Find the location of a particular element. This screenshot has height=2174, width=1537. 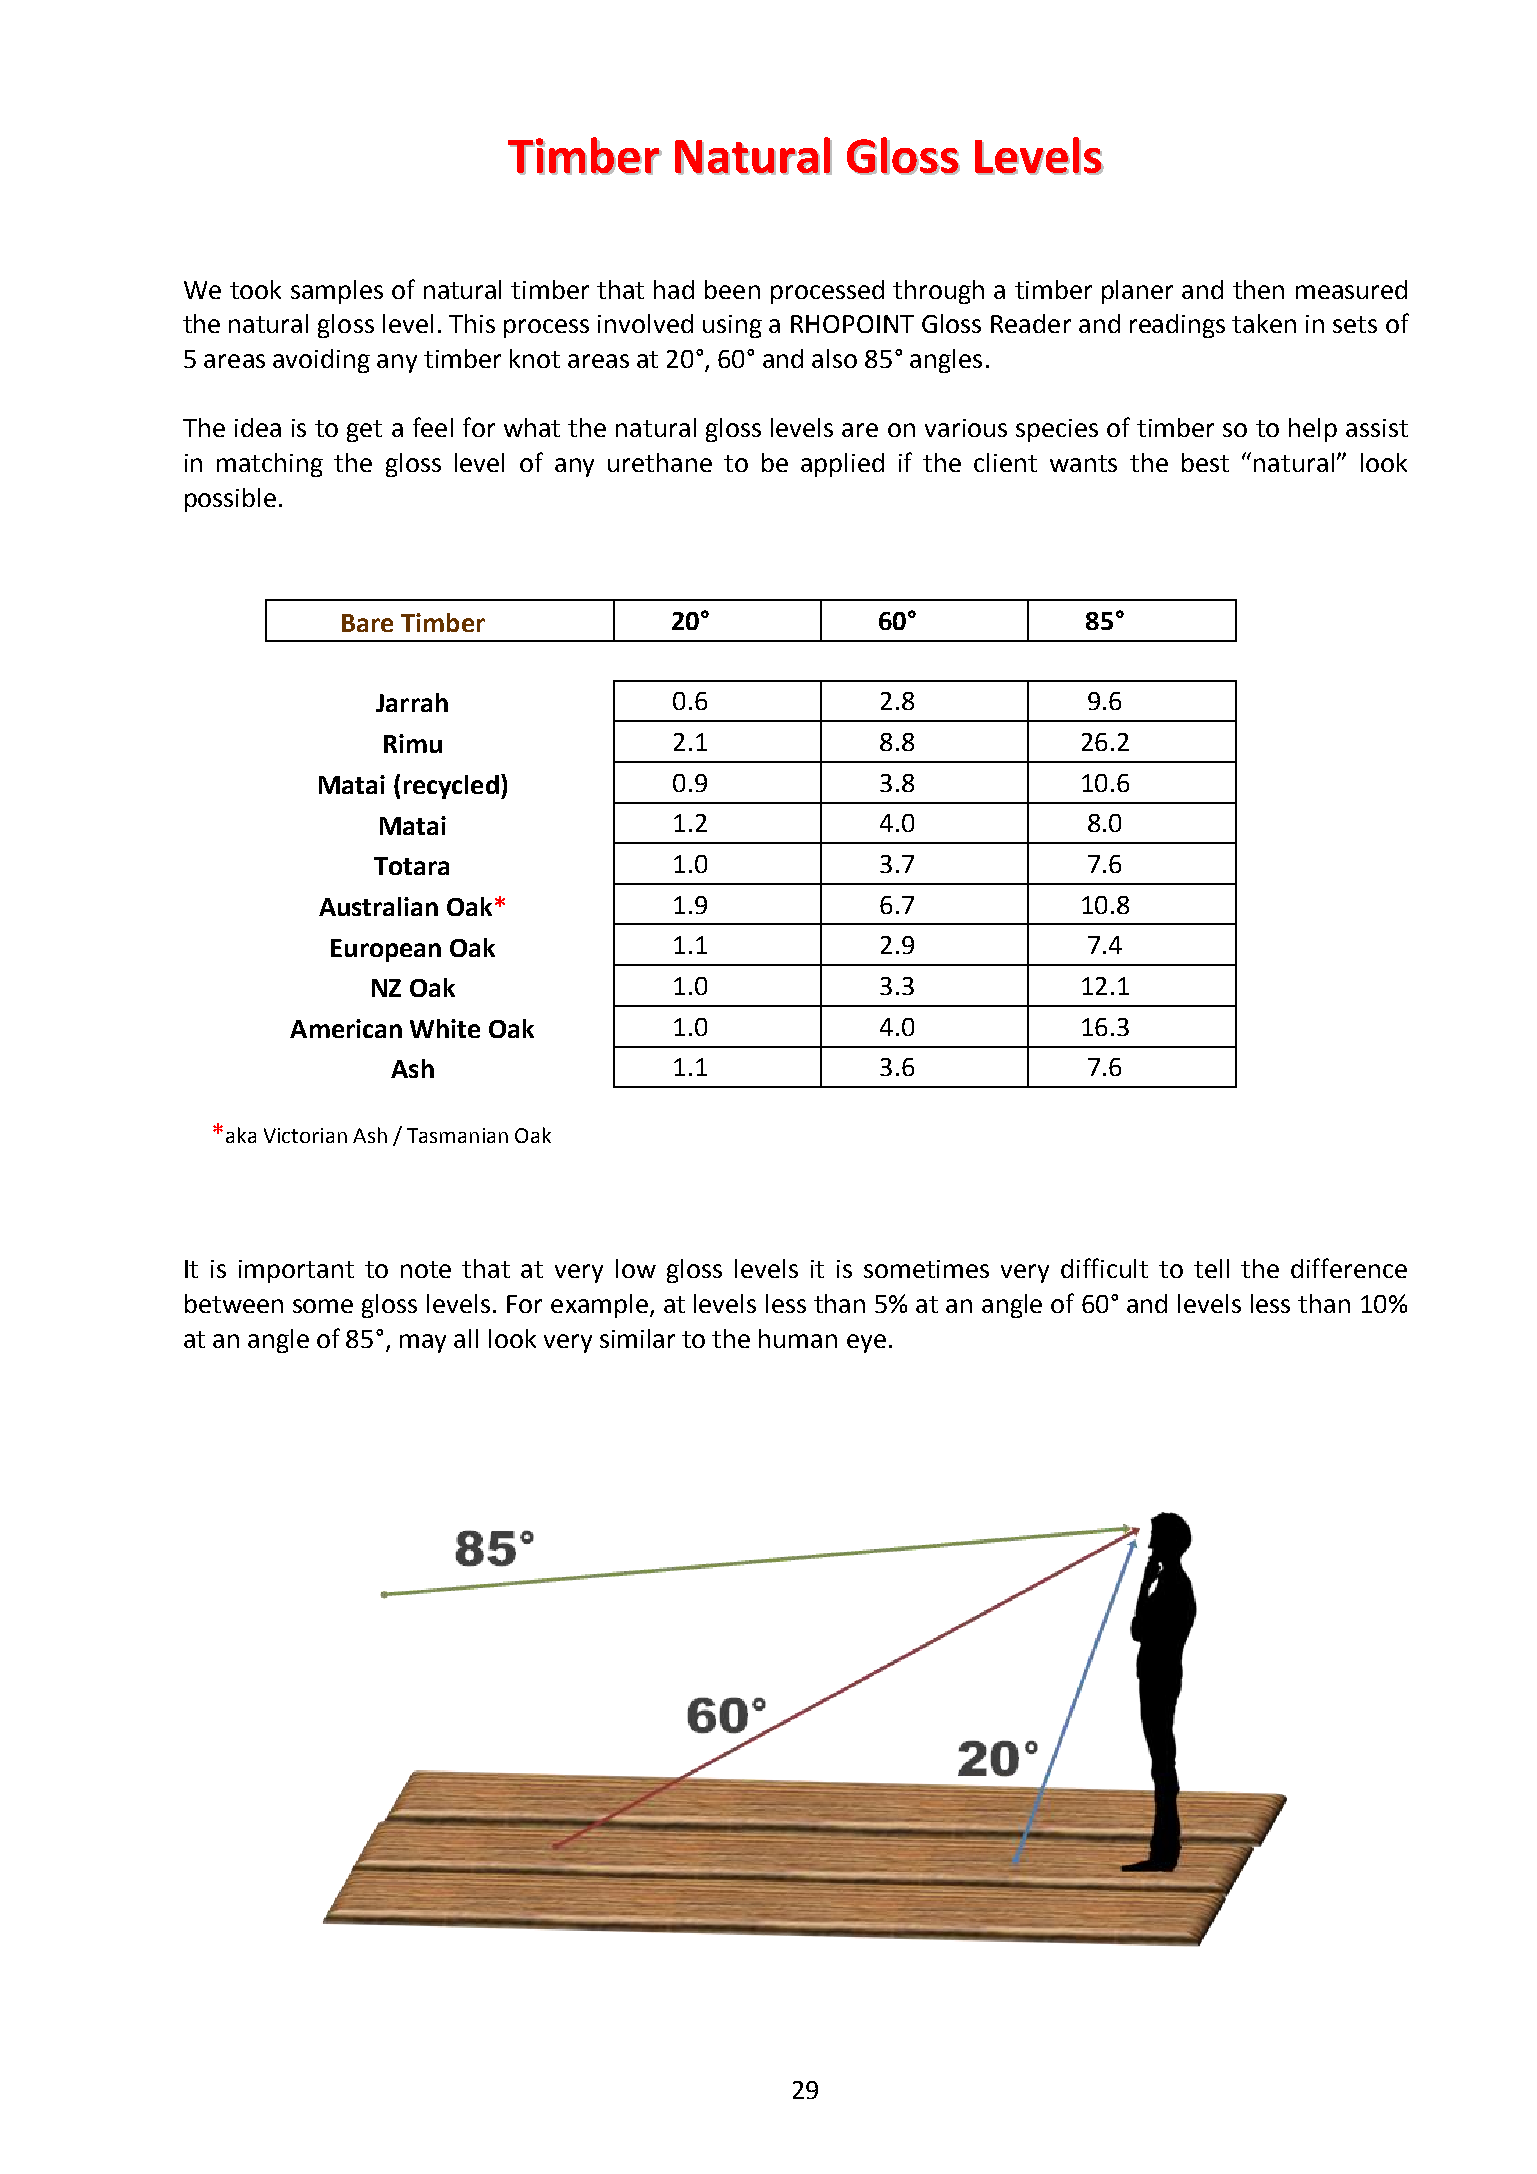

taken is located at coordinates (1264, 323).
